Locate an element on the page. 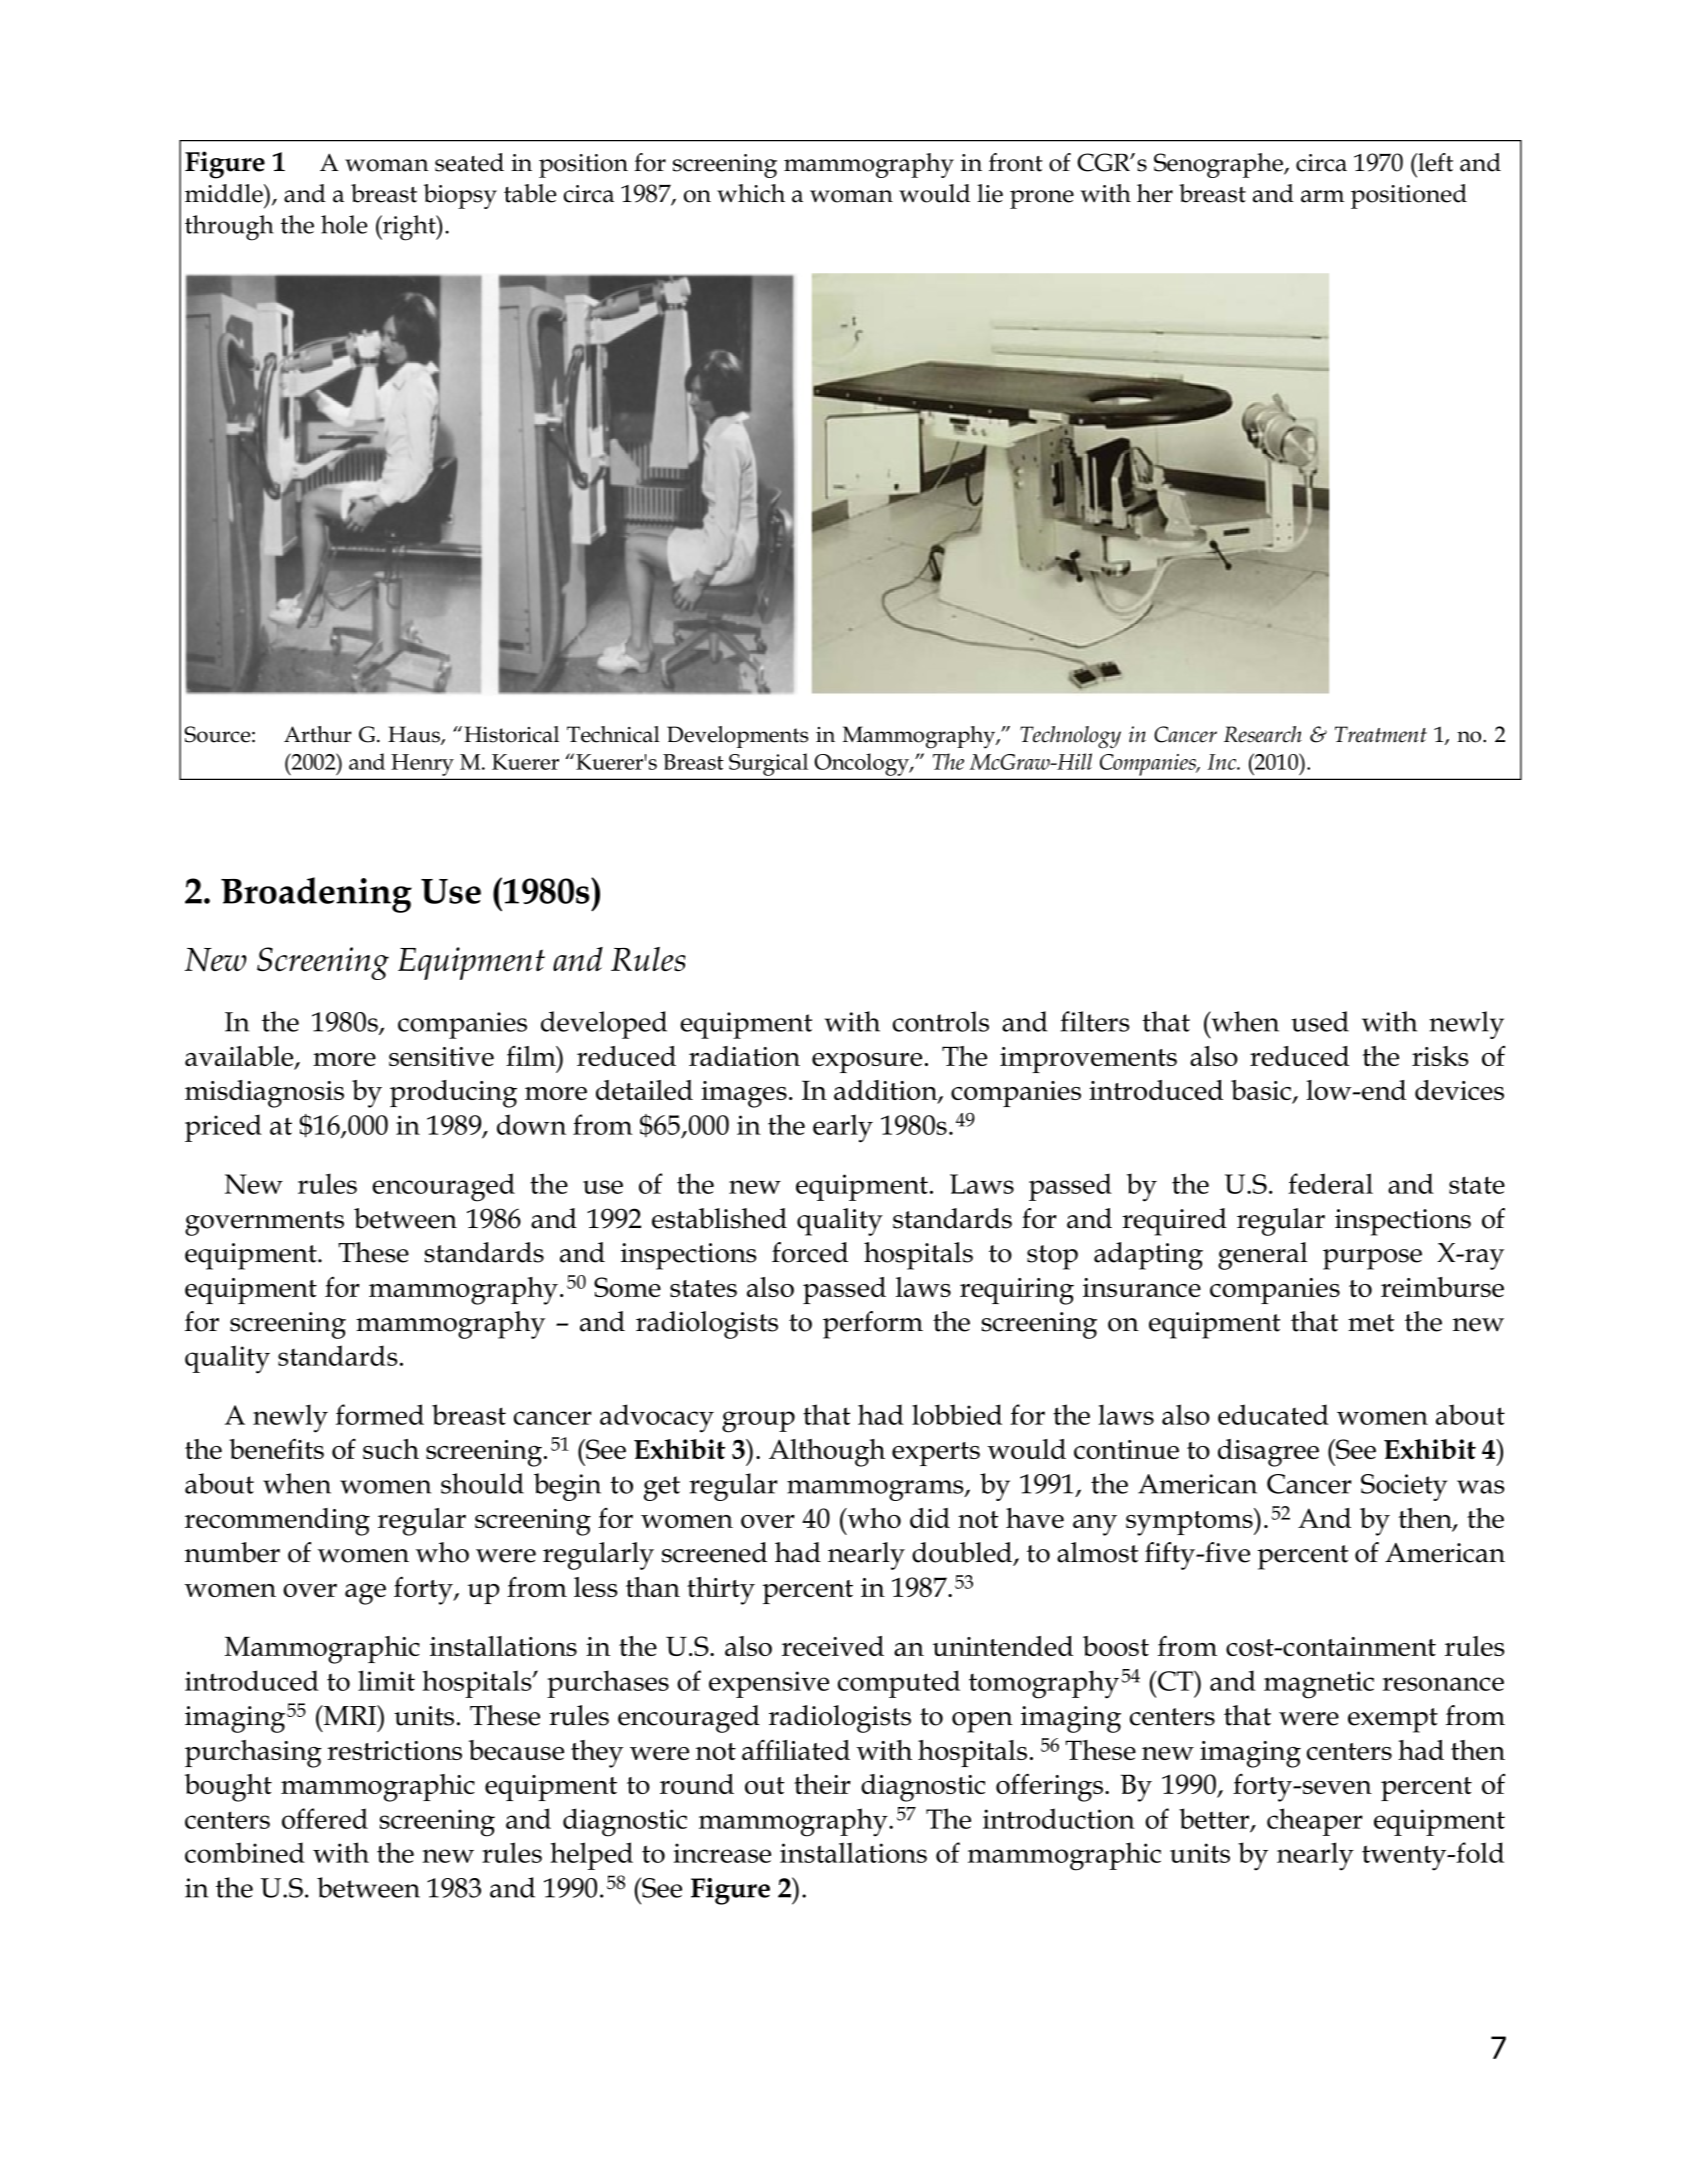 Image resolution: width=1688 pixels, height=2184 pixels. which is located at coordinates (751, 193).
